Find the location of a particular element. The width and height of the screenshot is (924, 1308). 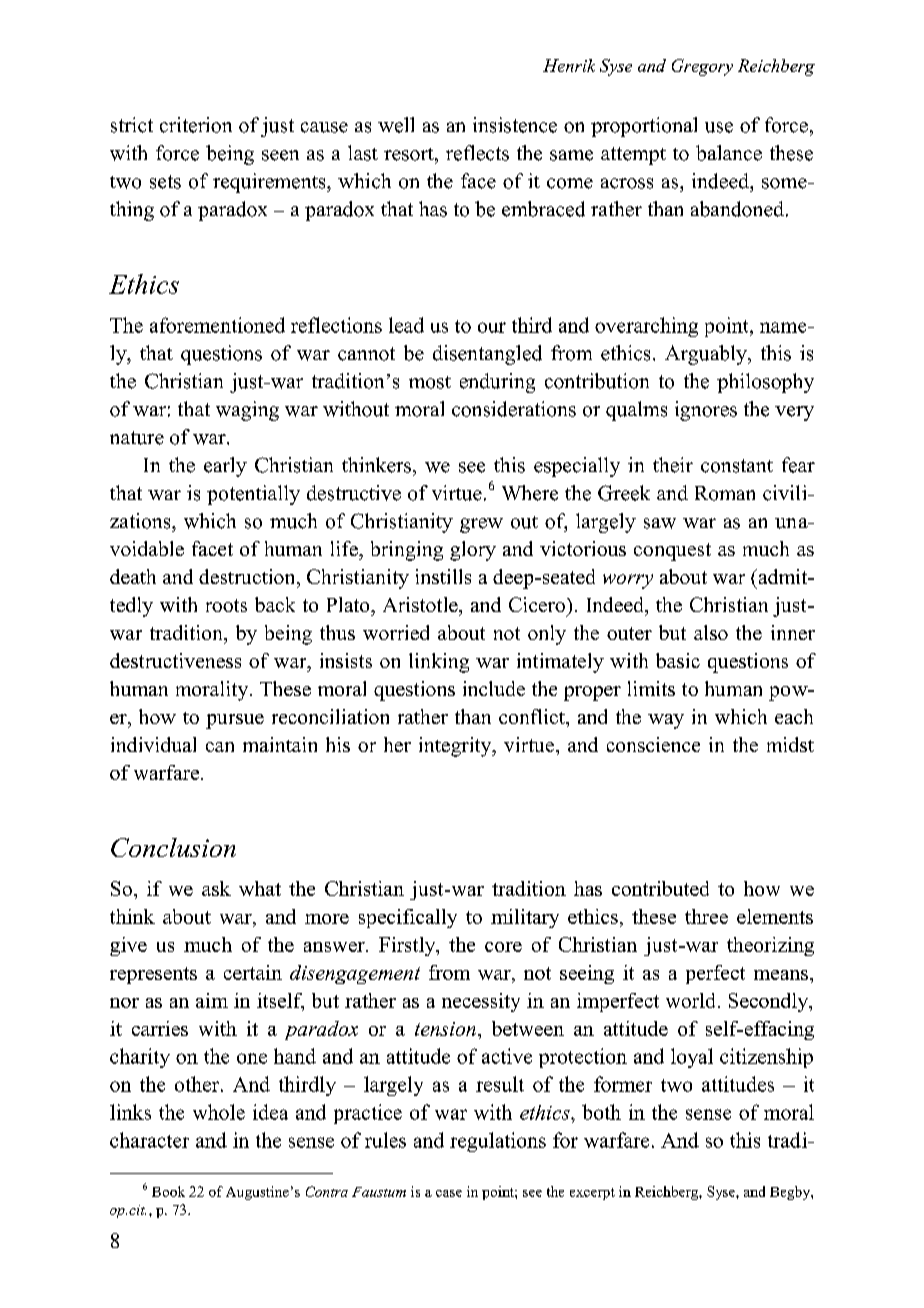

disentangled is located at coordinates (487, 355).
